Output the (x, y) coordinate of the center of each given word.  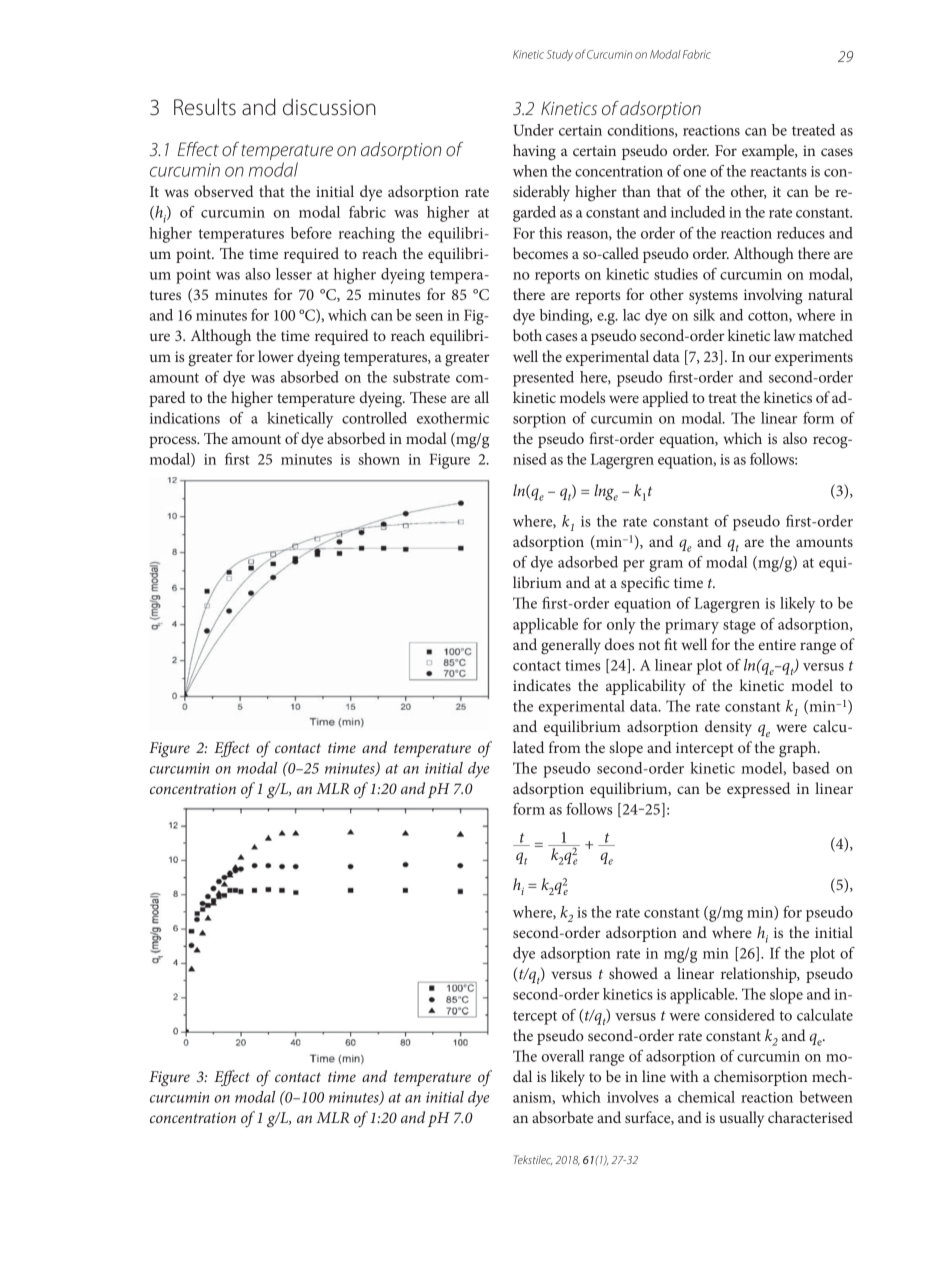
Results (205, 107)
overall (563, 1056)
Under (533, 130)
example (769, 152)
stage (739, 627)
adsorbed (588, 562)
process (174, 442)
